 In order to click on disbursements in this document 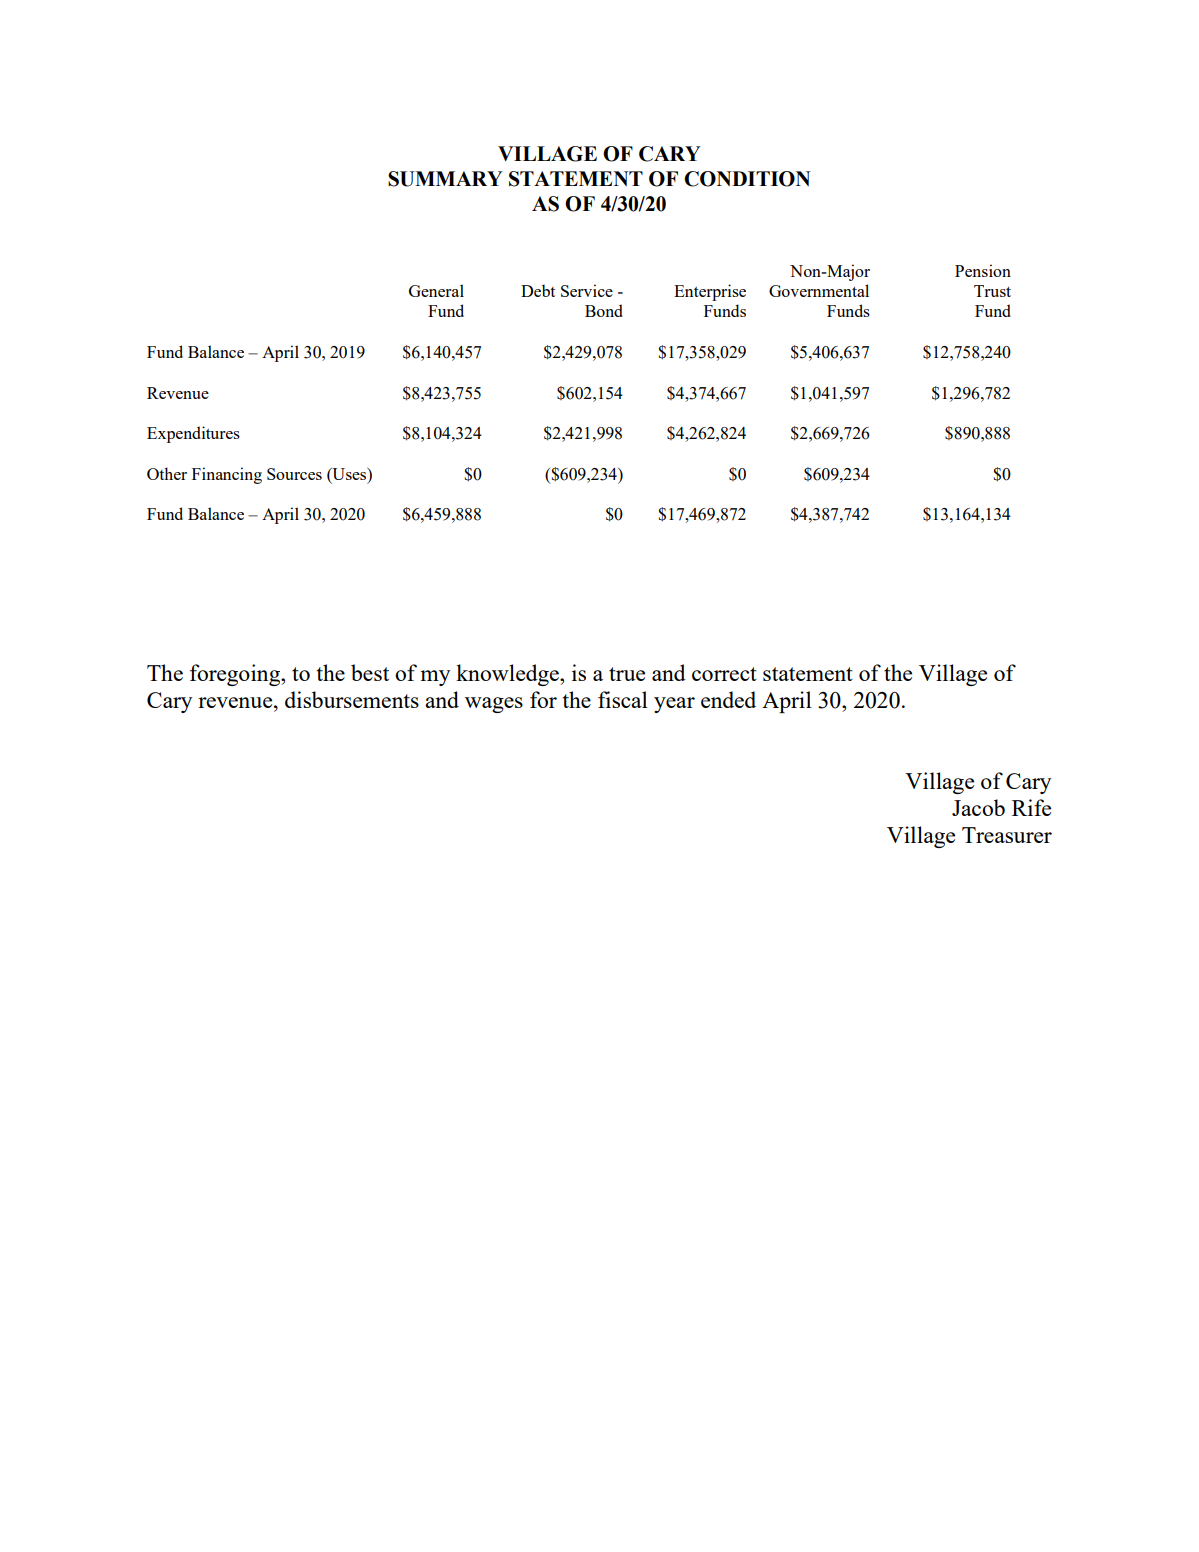, I will do `click(352, 699)`.
